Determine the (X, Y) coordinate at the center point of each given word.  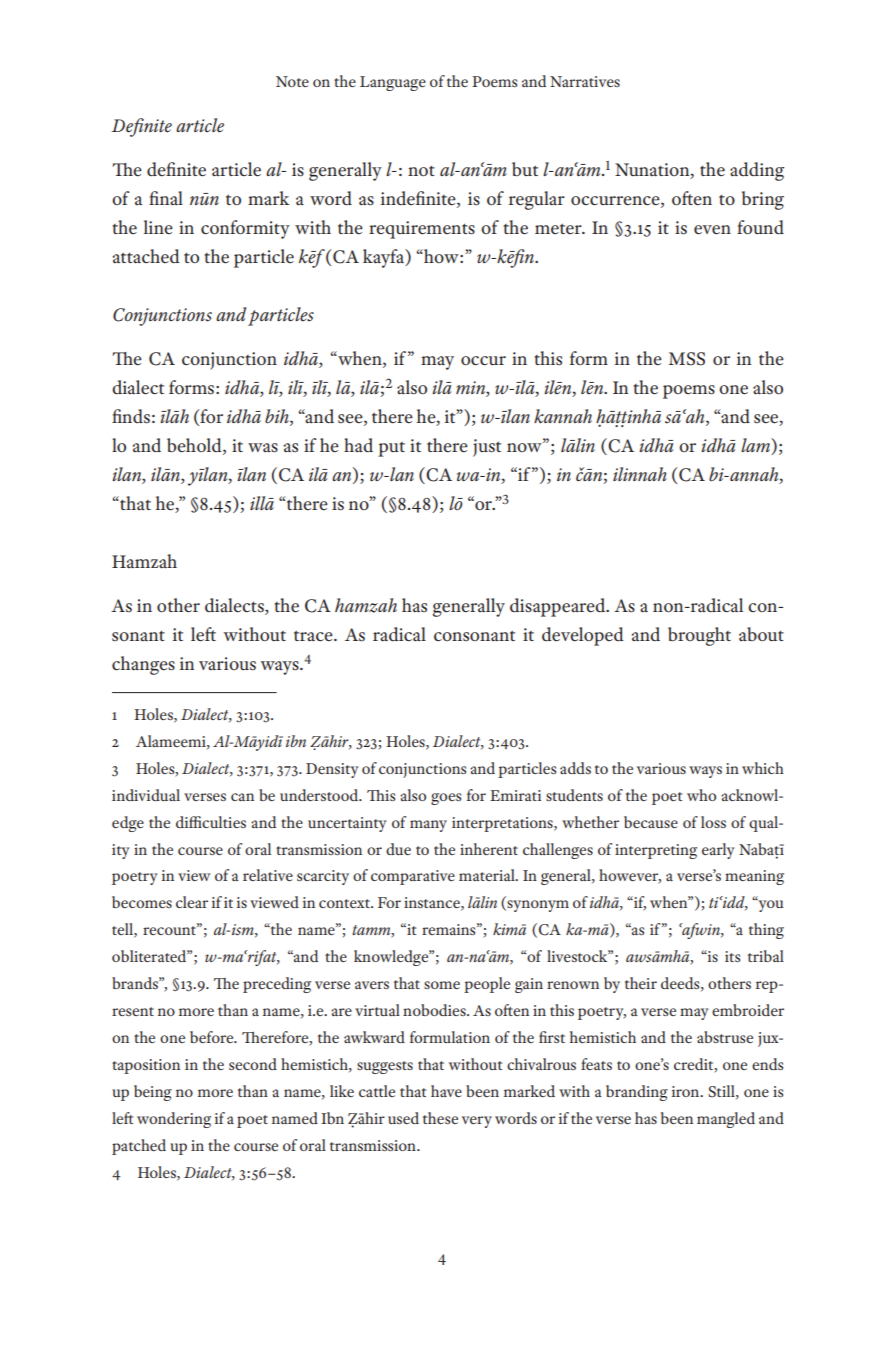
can (242, 797)
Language (393, 83)
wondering (174, 1120)
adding (757, 171)
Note (292, 81)
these (440, 1118)
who (701, 795)
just (487, 448)
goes (446, 799)
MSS (687, 359)
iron (687, 1091)
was (263, 448)
